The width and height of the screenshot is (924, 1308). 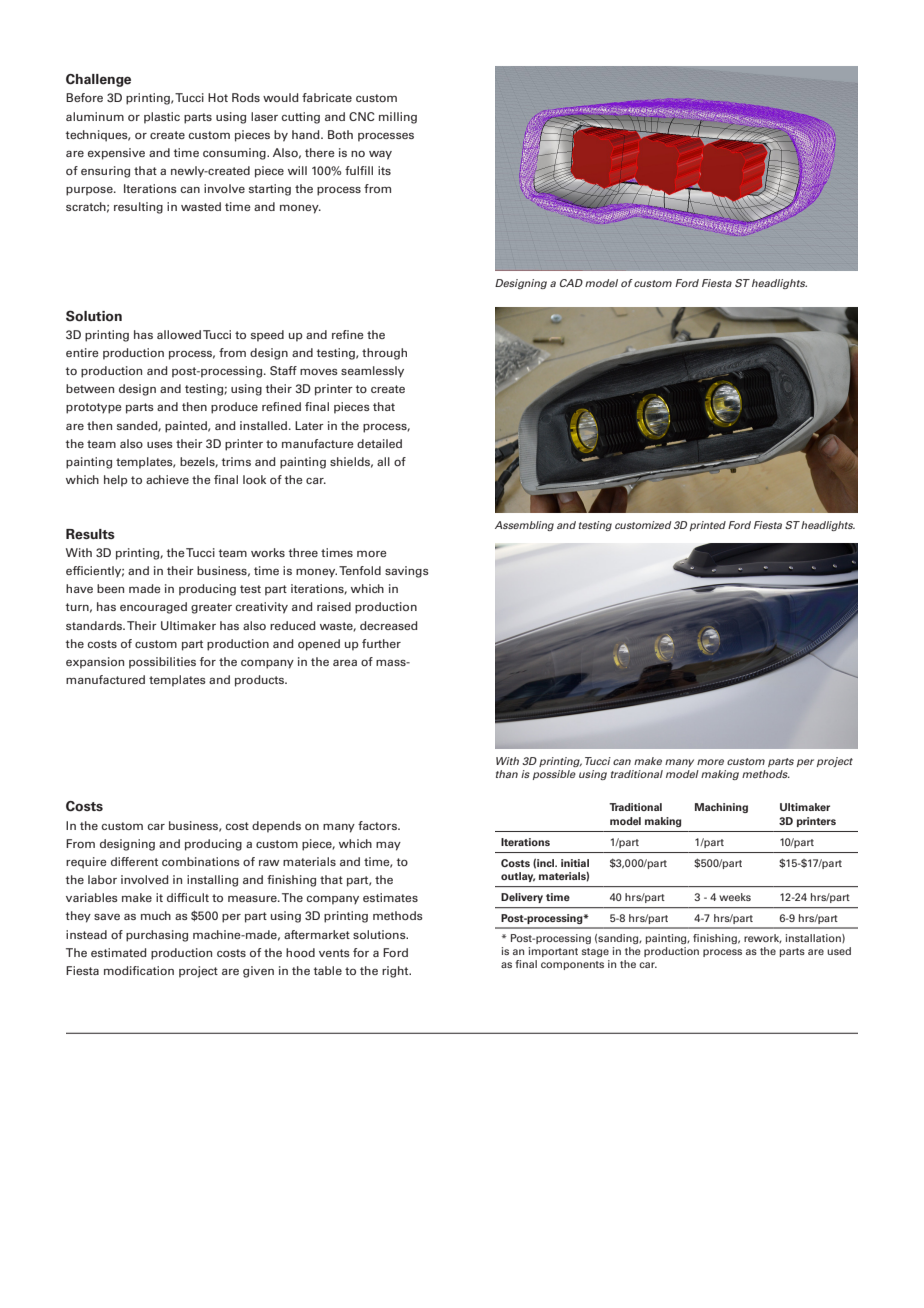 What do you see at coordinates (167, 479) in the screenshot?
I see `achieve` at bounding box center [167, 479].
